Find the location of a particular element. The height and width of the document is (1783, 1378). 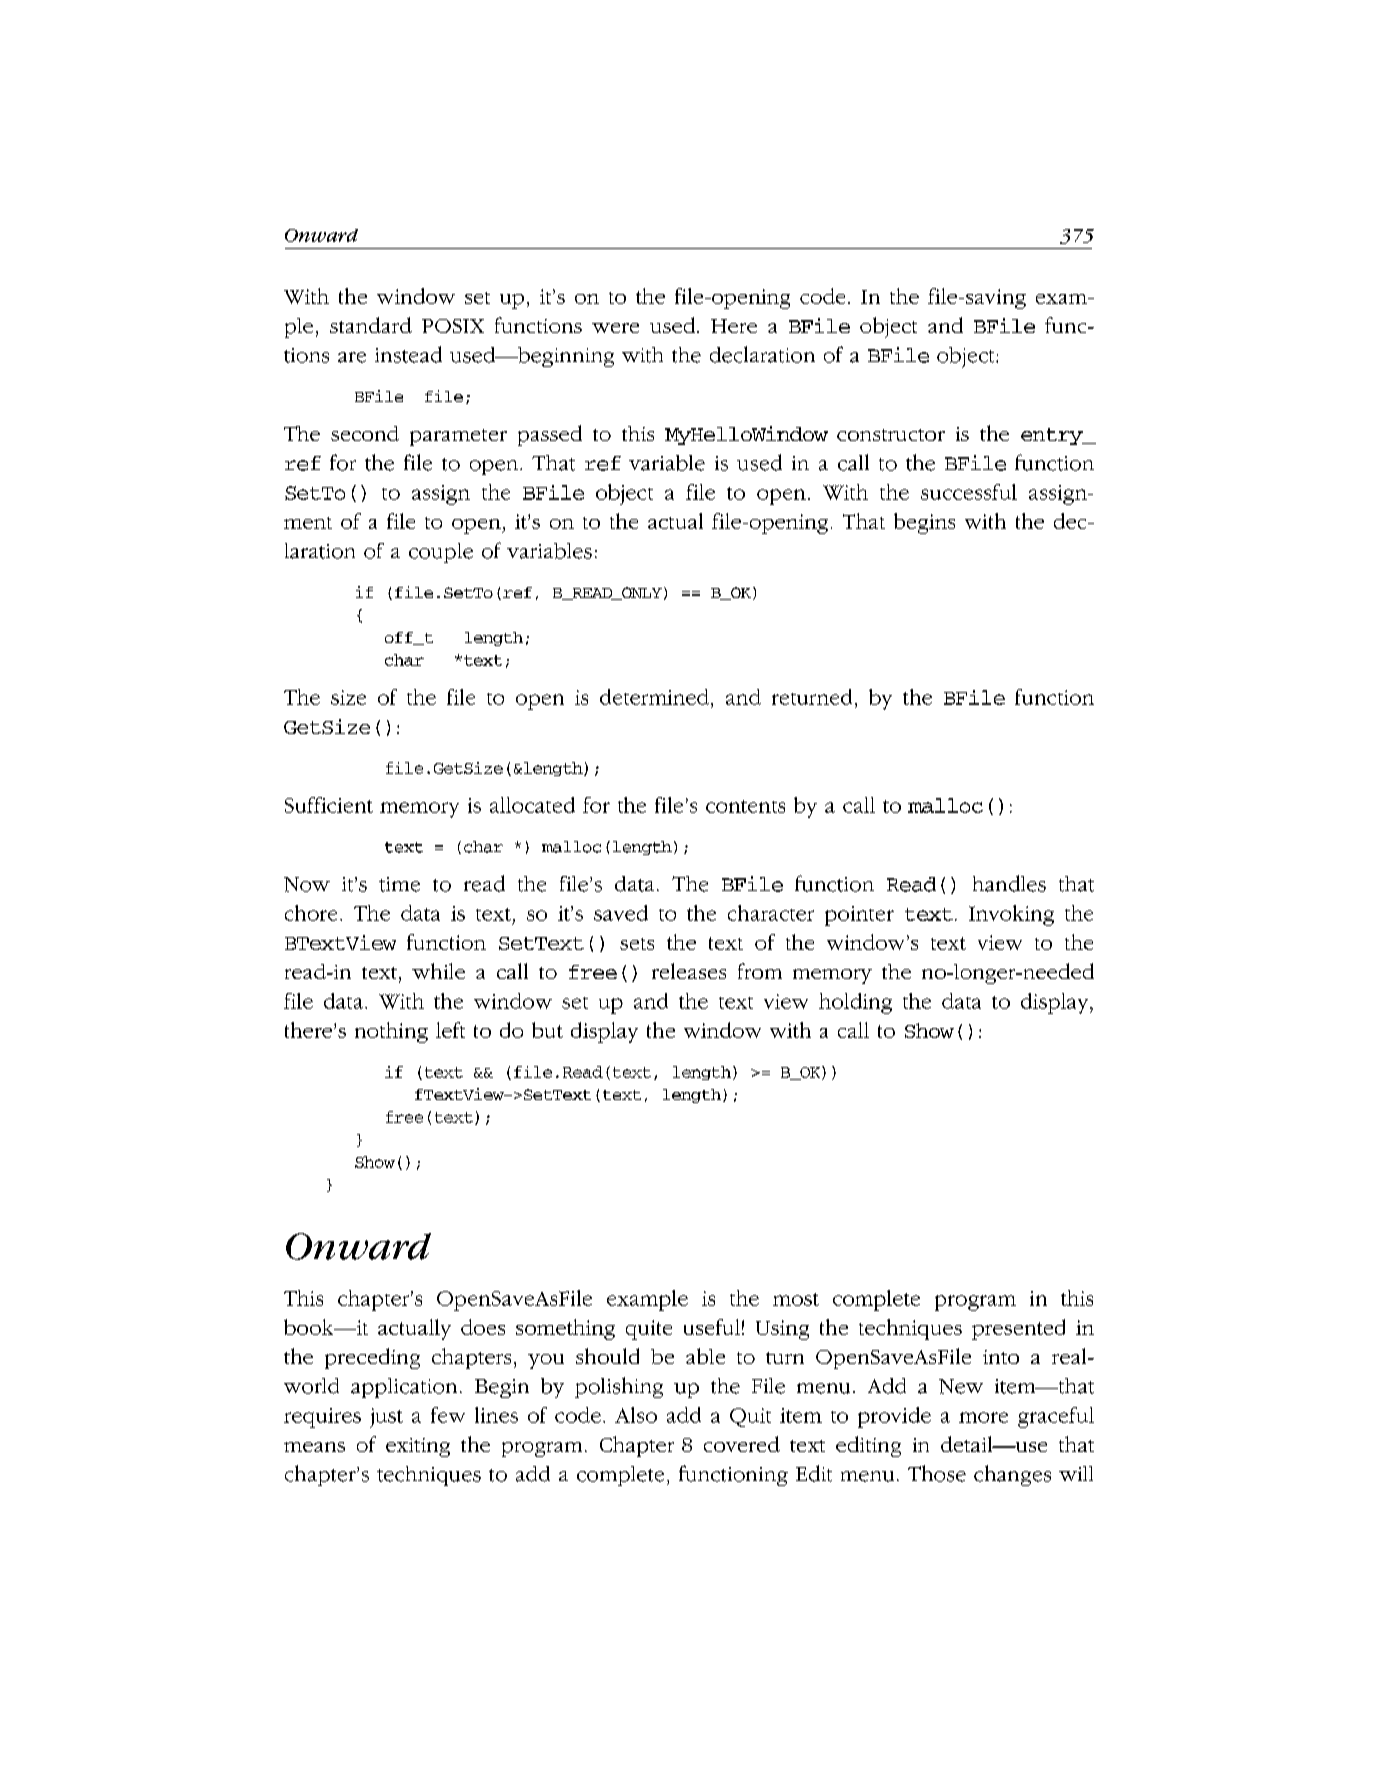

successful is located at coordinates (969, 492).
